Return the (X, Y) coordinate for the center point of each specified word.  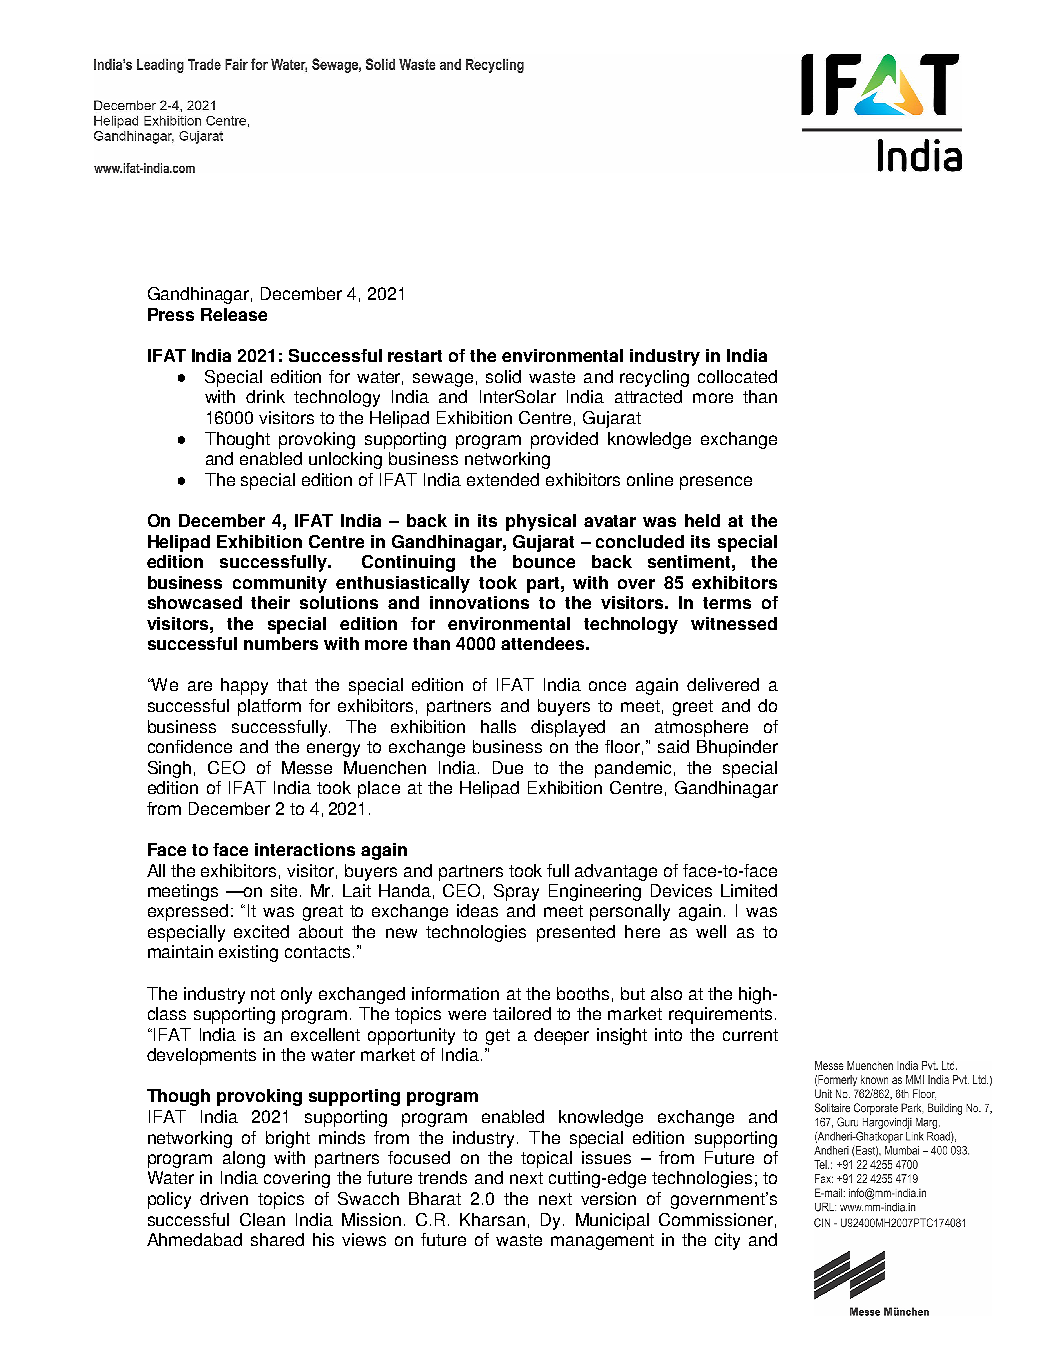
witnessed (734, 623)
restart (415, 356)
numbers (281, 643)
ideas (477, 910)
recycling (654, 378)
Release (234, 314)
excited (261, 931)
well (711, 931)
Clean (262, 1219)
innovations (479, 602)
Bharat (435, 1198)
